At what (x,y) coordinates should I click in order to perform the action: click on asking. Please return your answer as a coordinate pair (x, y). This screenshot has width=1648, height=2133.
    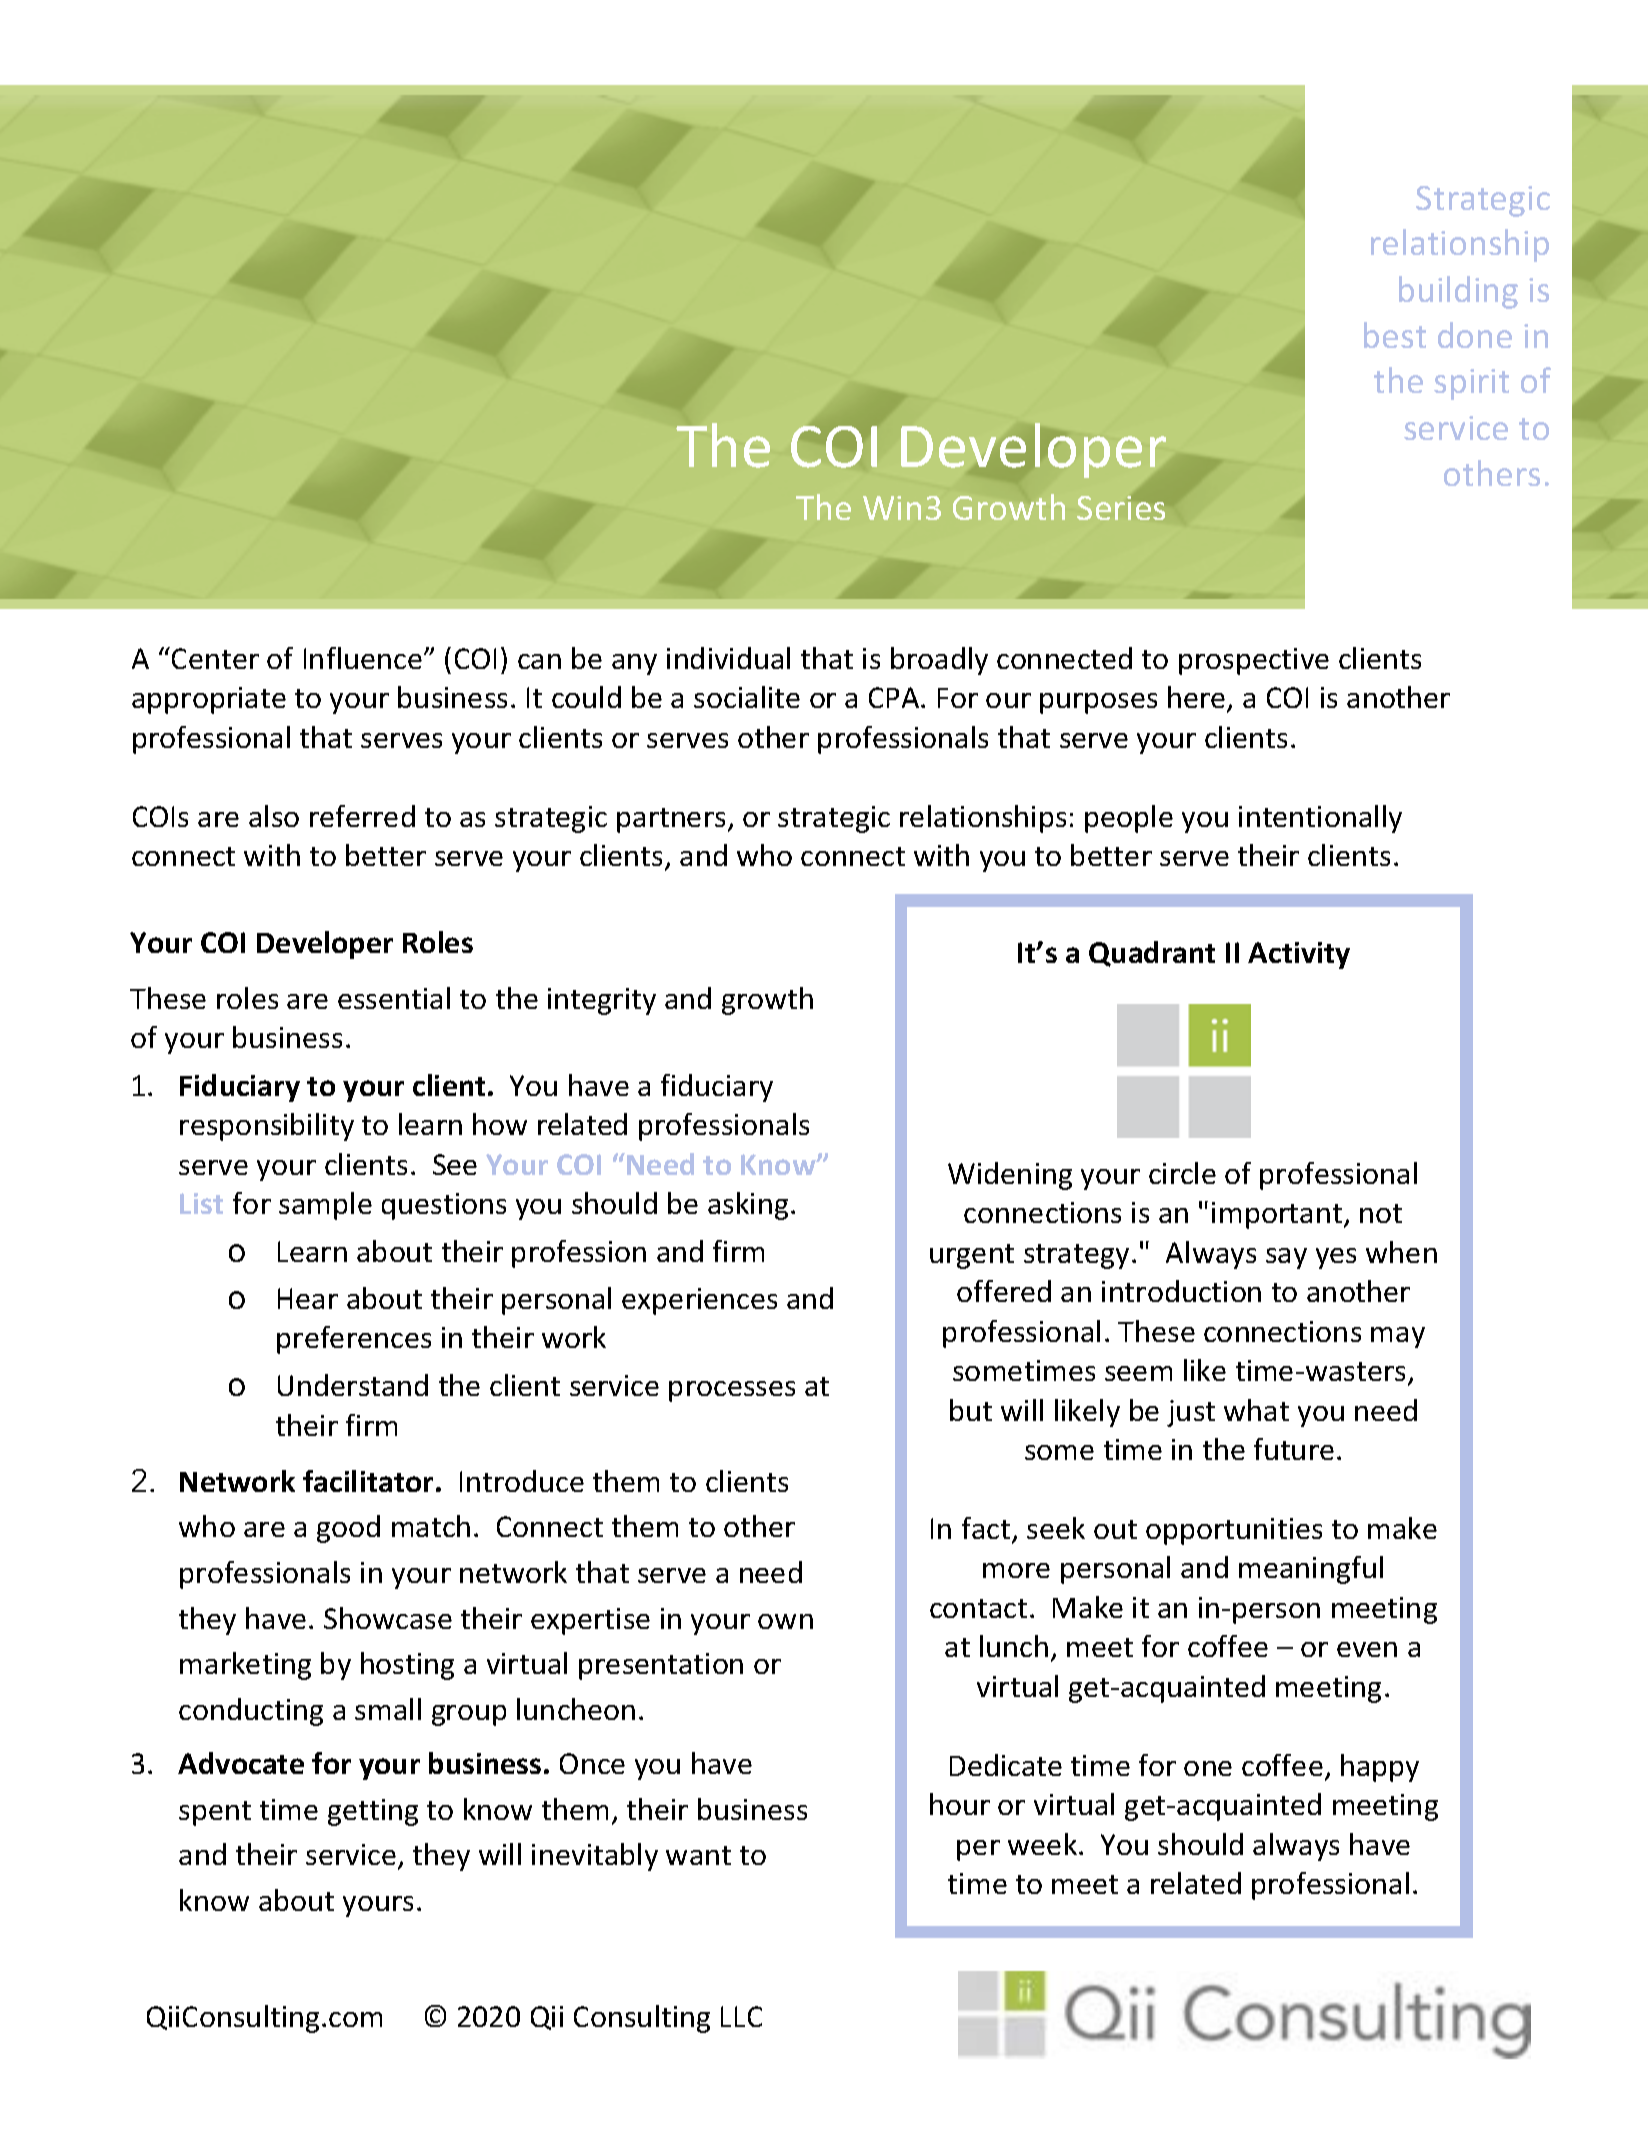
    Looking at the image, I should click on (748, 1206).
